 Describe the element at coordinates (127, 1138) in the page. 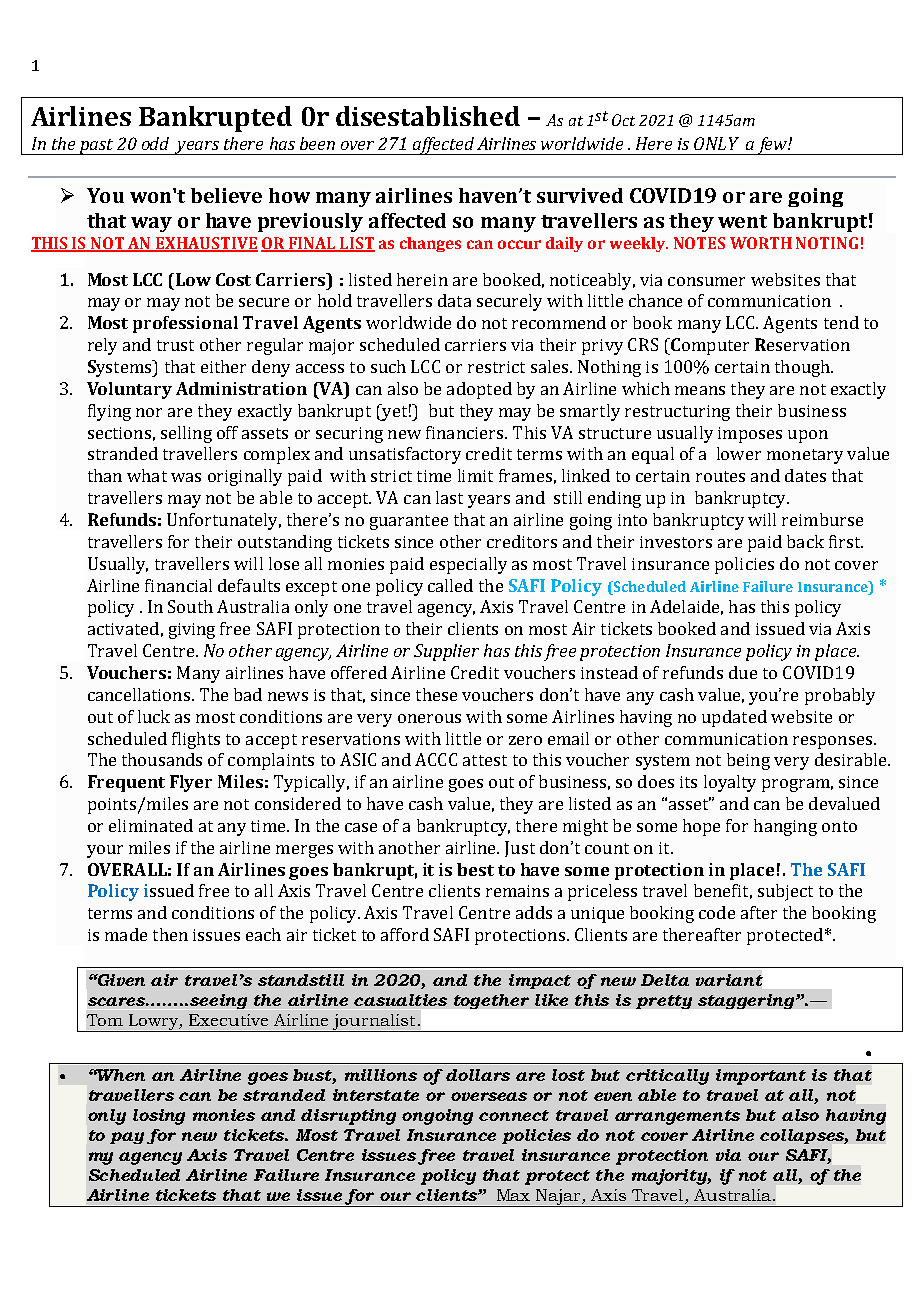

I see `pay` at that location.
